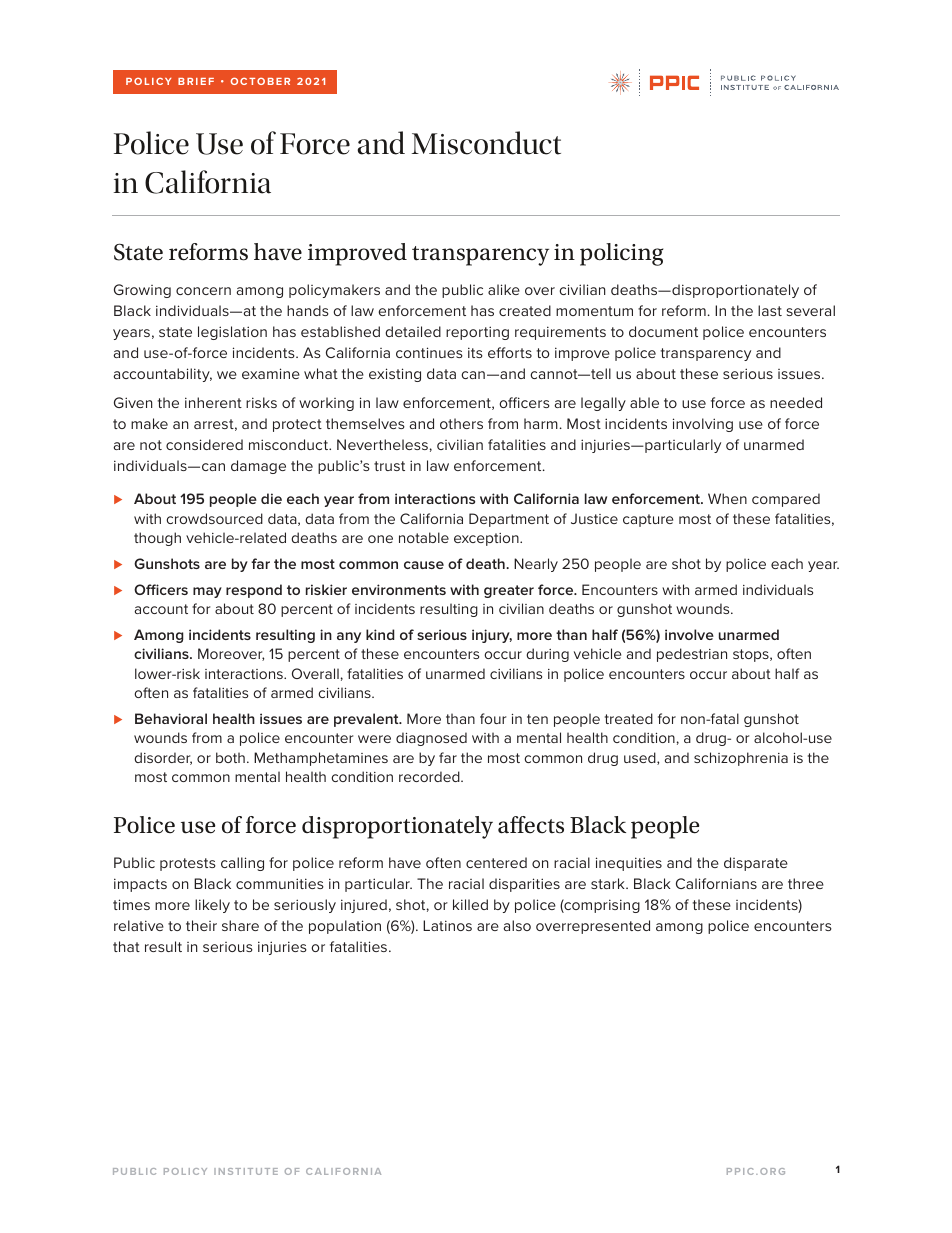 The image size is (952, 1233). I want to click on Department, so click(509, 520).
